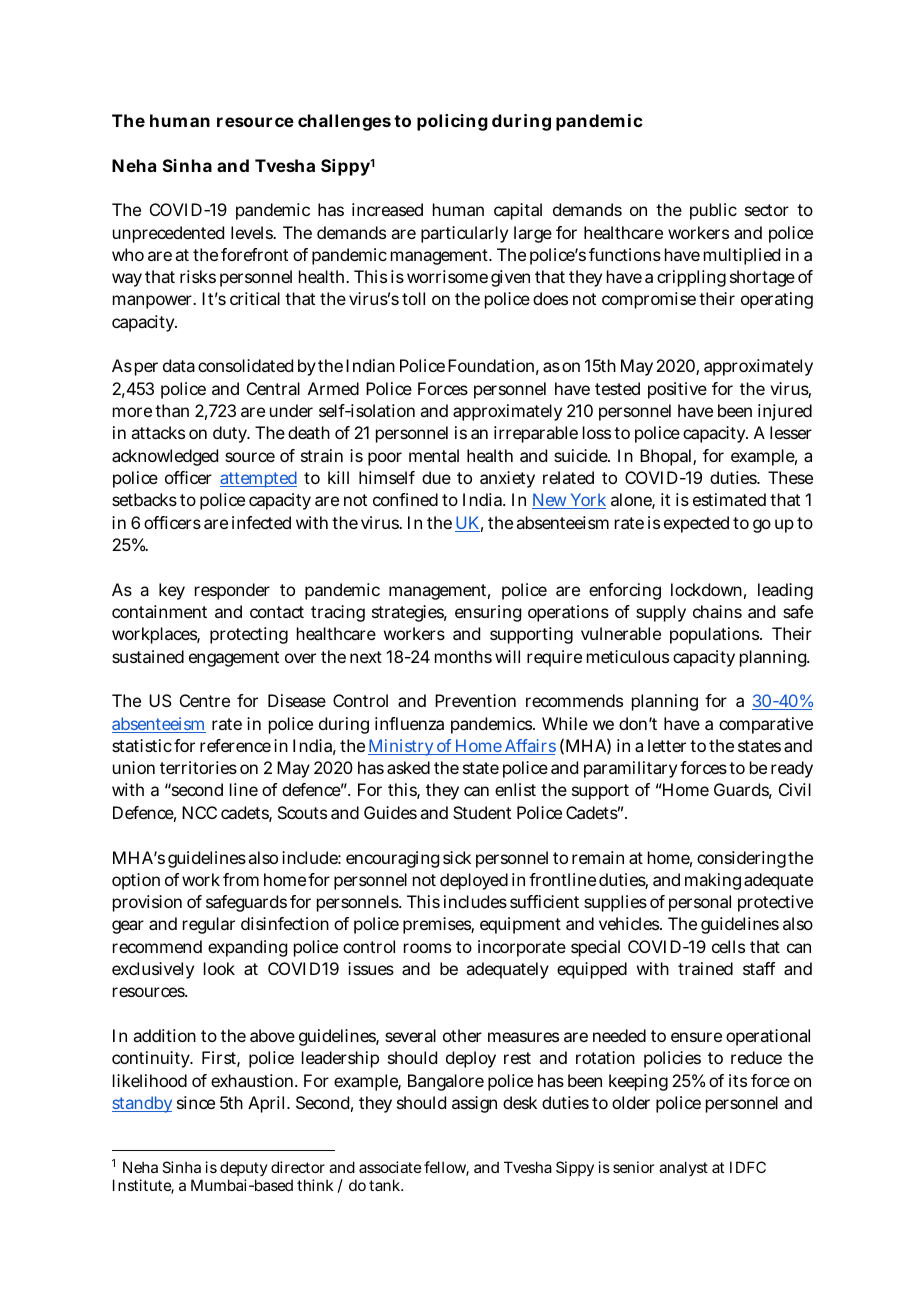  What do you see at coordinates (488, 613) in the page?
I see `ensuring` at bounding box center [488, 613].
